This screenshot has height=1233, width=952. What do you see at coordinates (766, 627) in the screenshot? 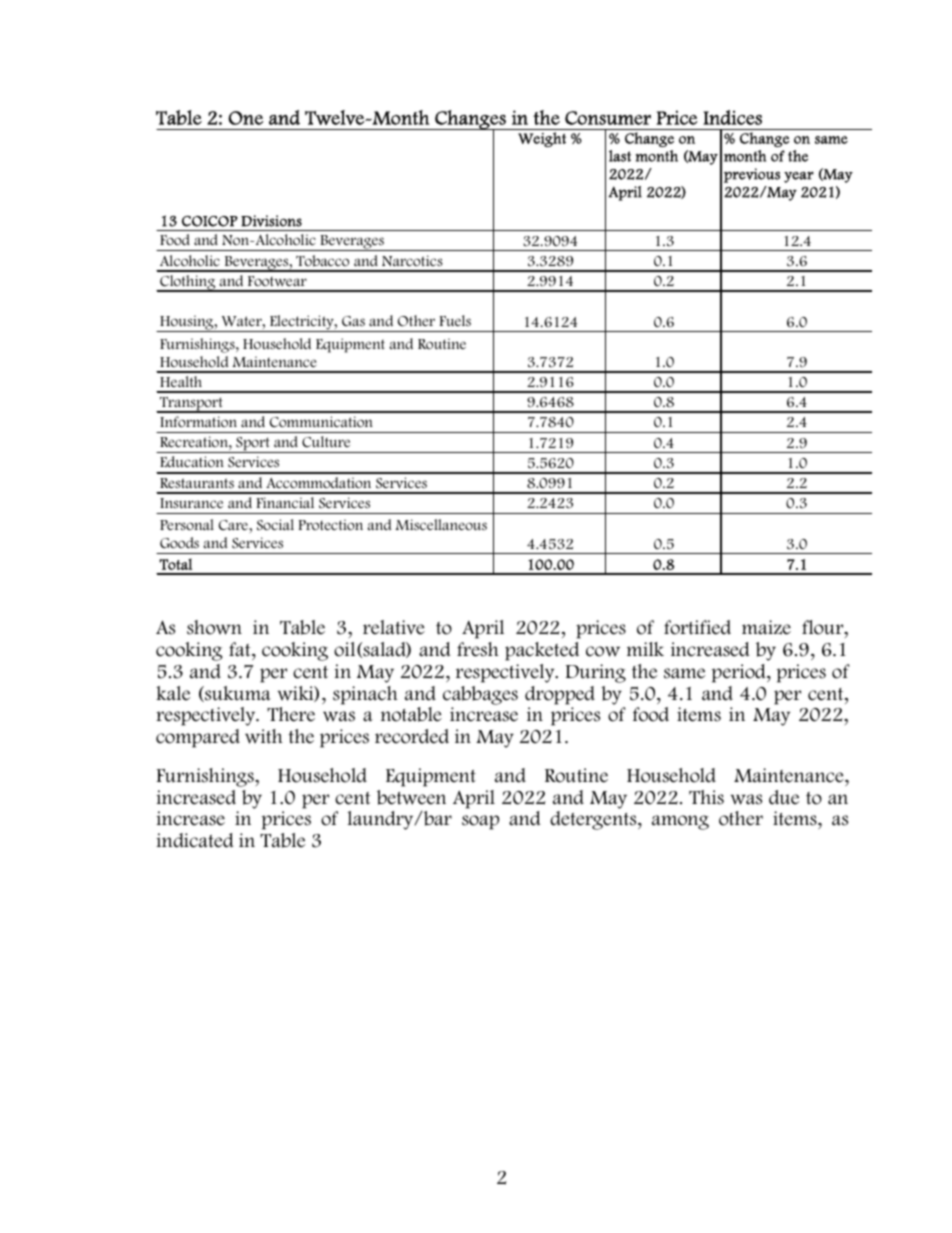
I see `maize` at bounding box center [766, 627].
